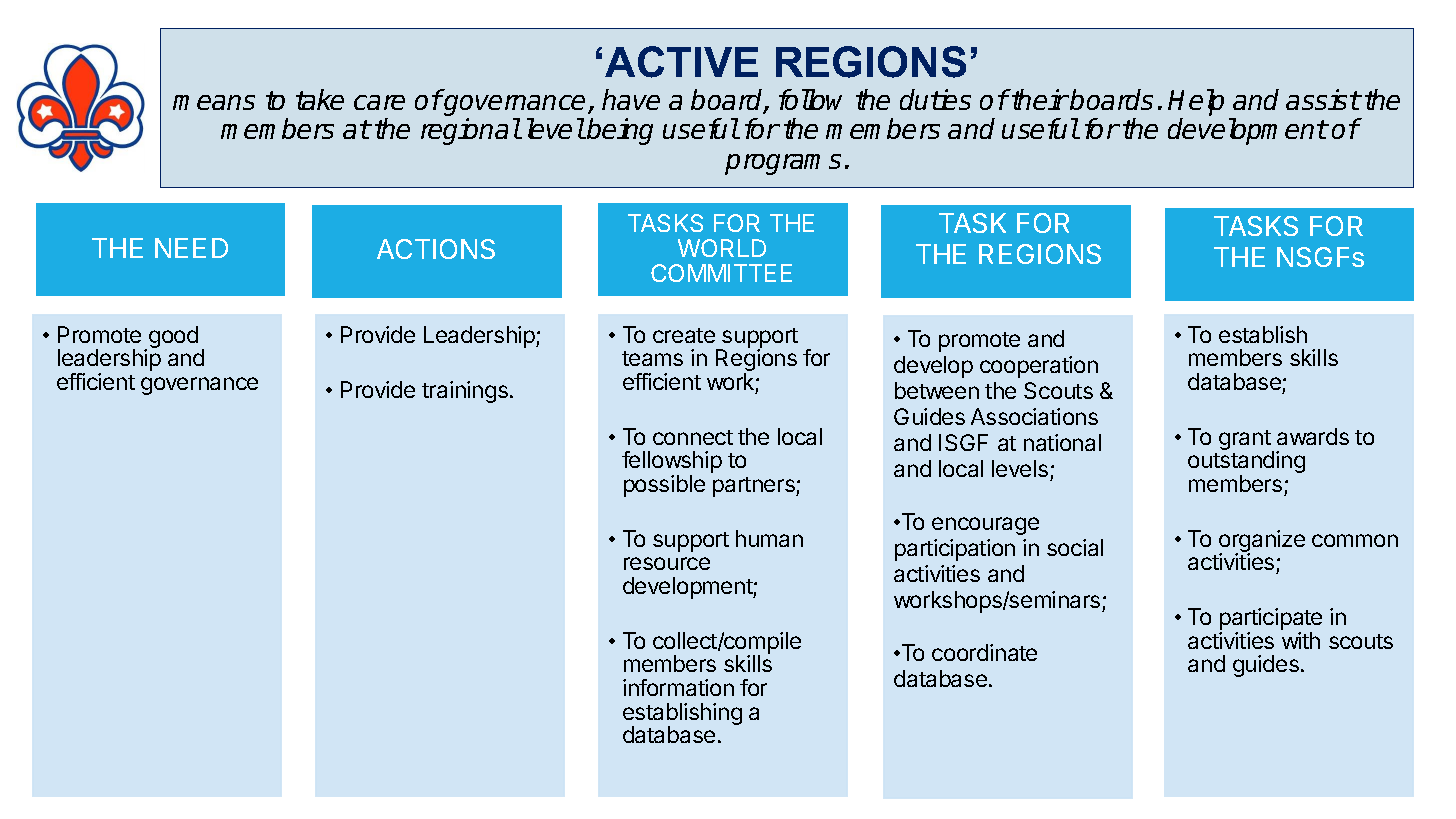  What do you see at coordinates (783, 164) in the page?
I see `programs` at bounding box center [783, 164].
